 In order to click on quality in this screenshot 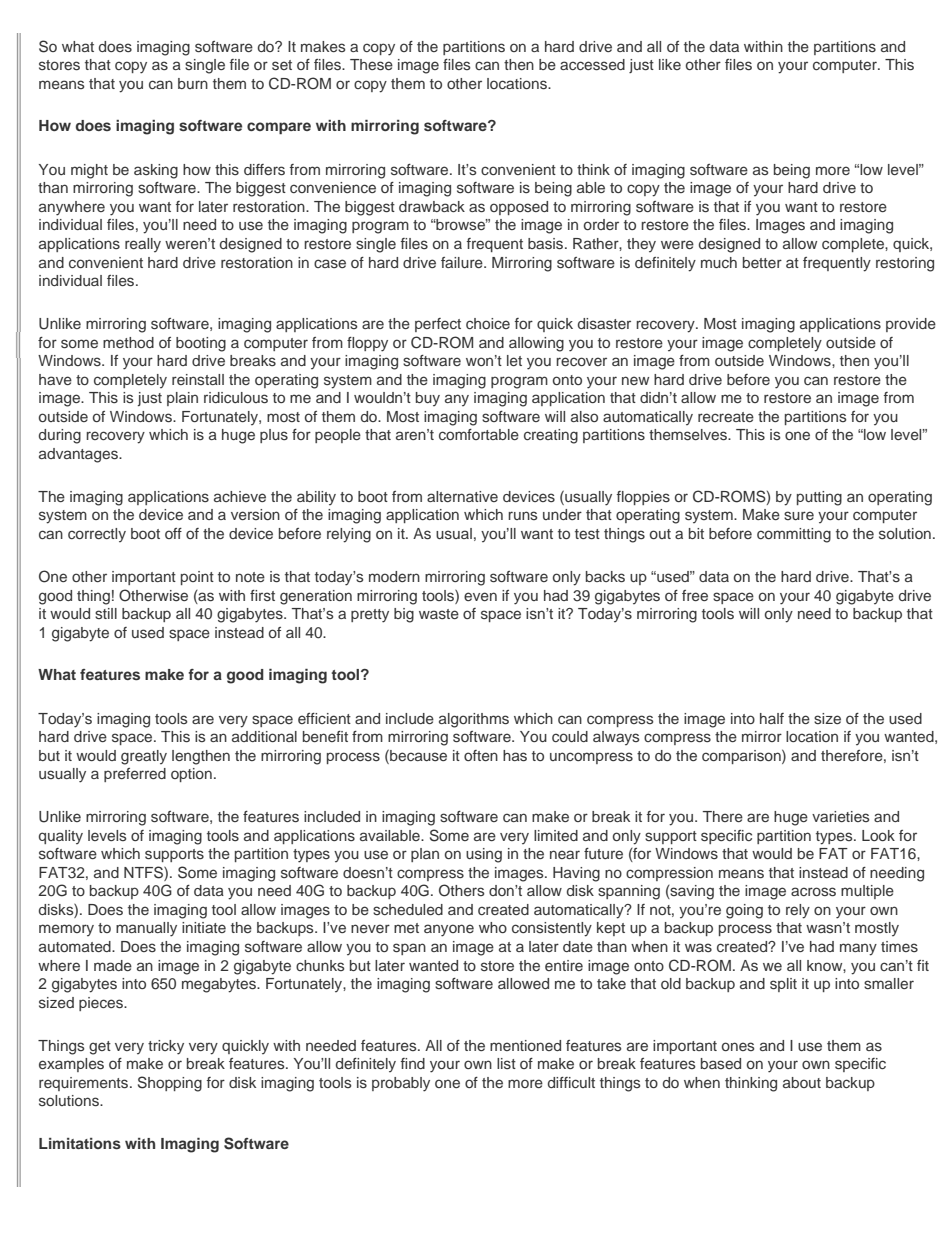, I will do `click(61, 837)`.
